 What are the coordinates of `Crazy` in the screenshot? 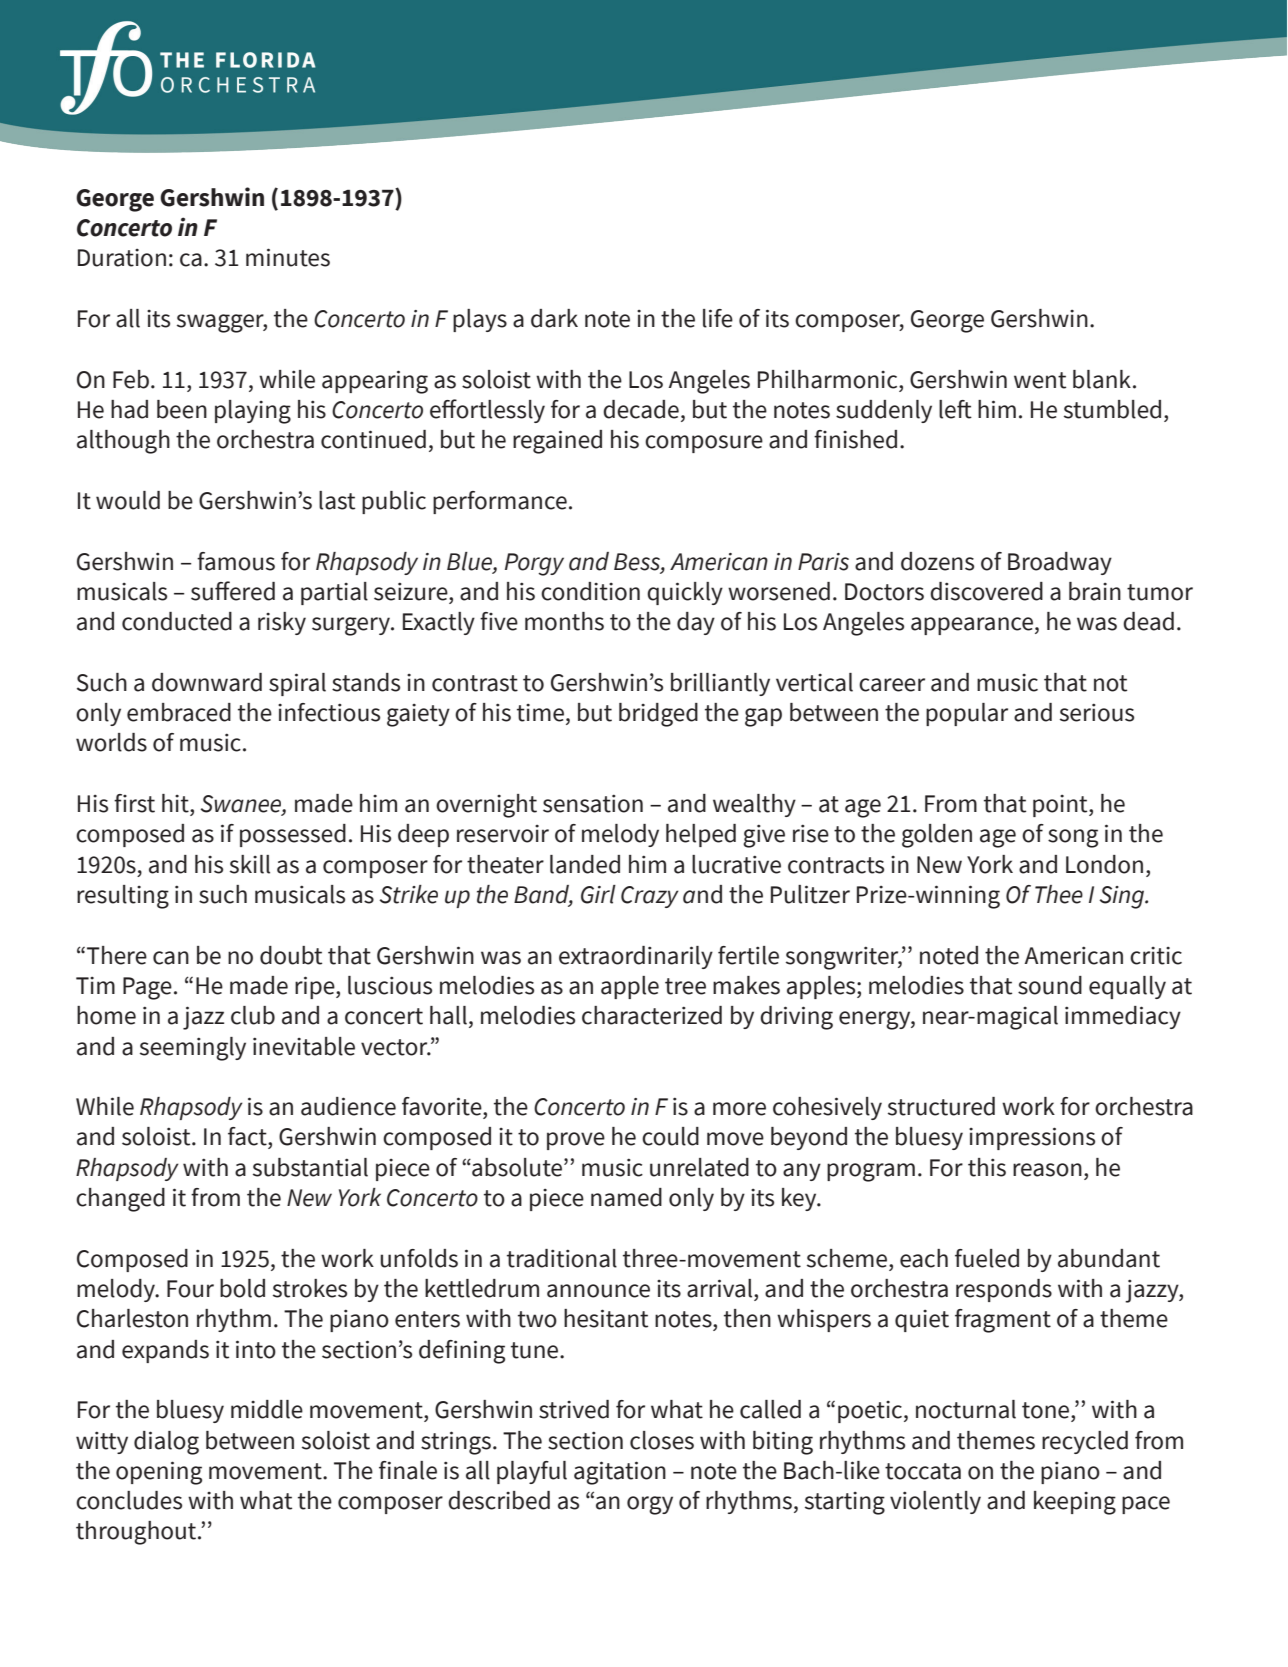 It's located at (650, 897).
